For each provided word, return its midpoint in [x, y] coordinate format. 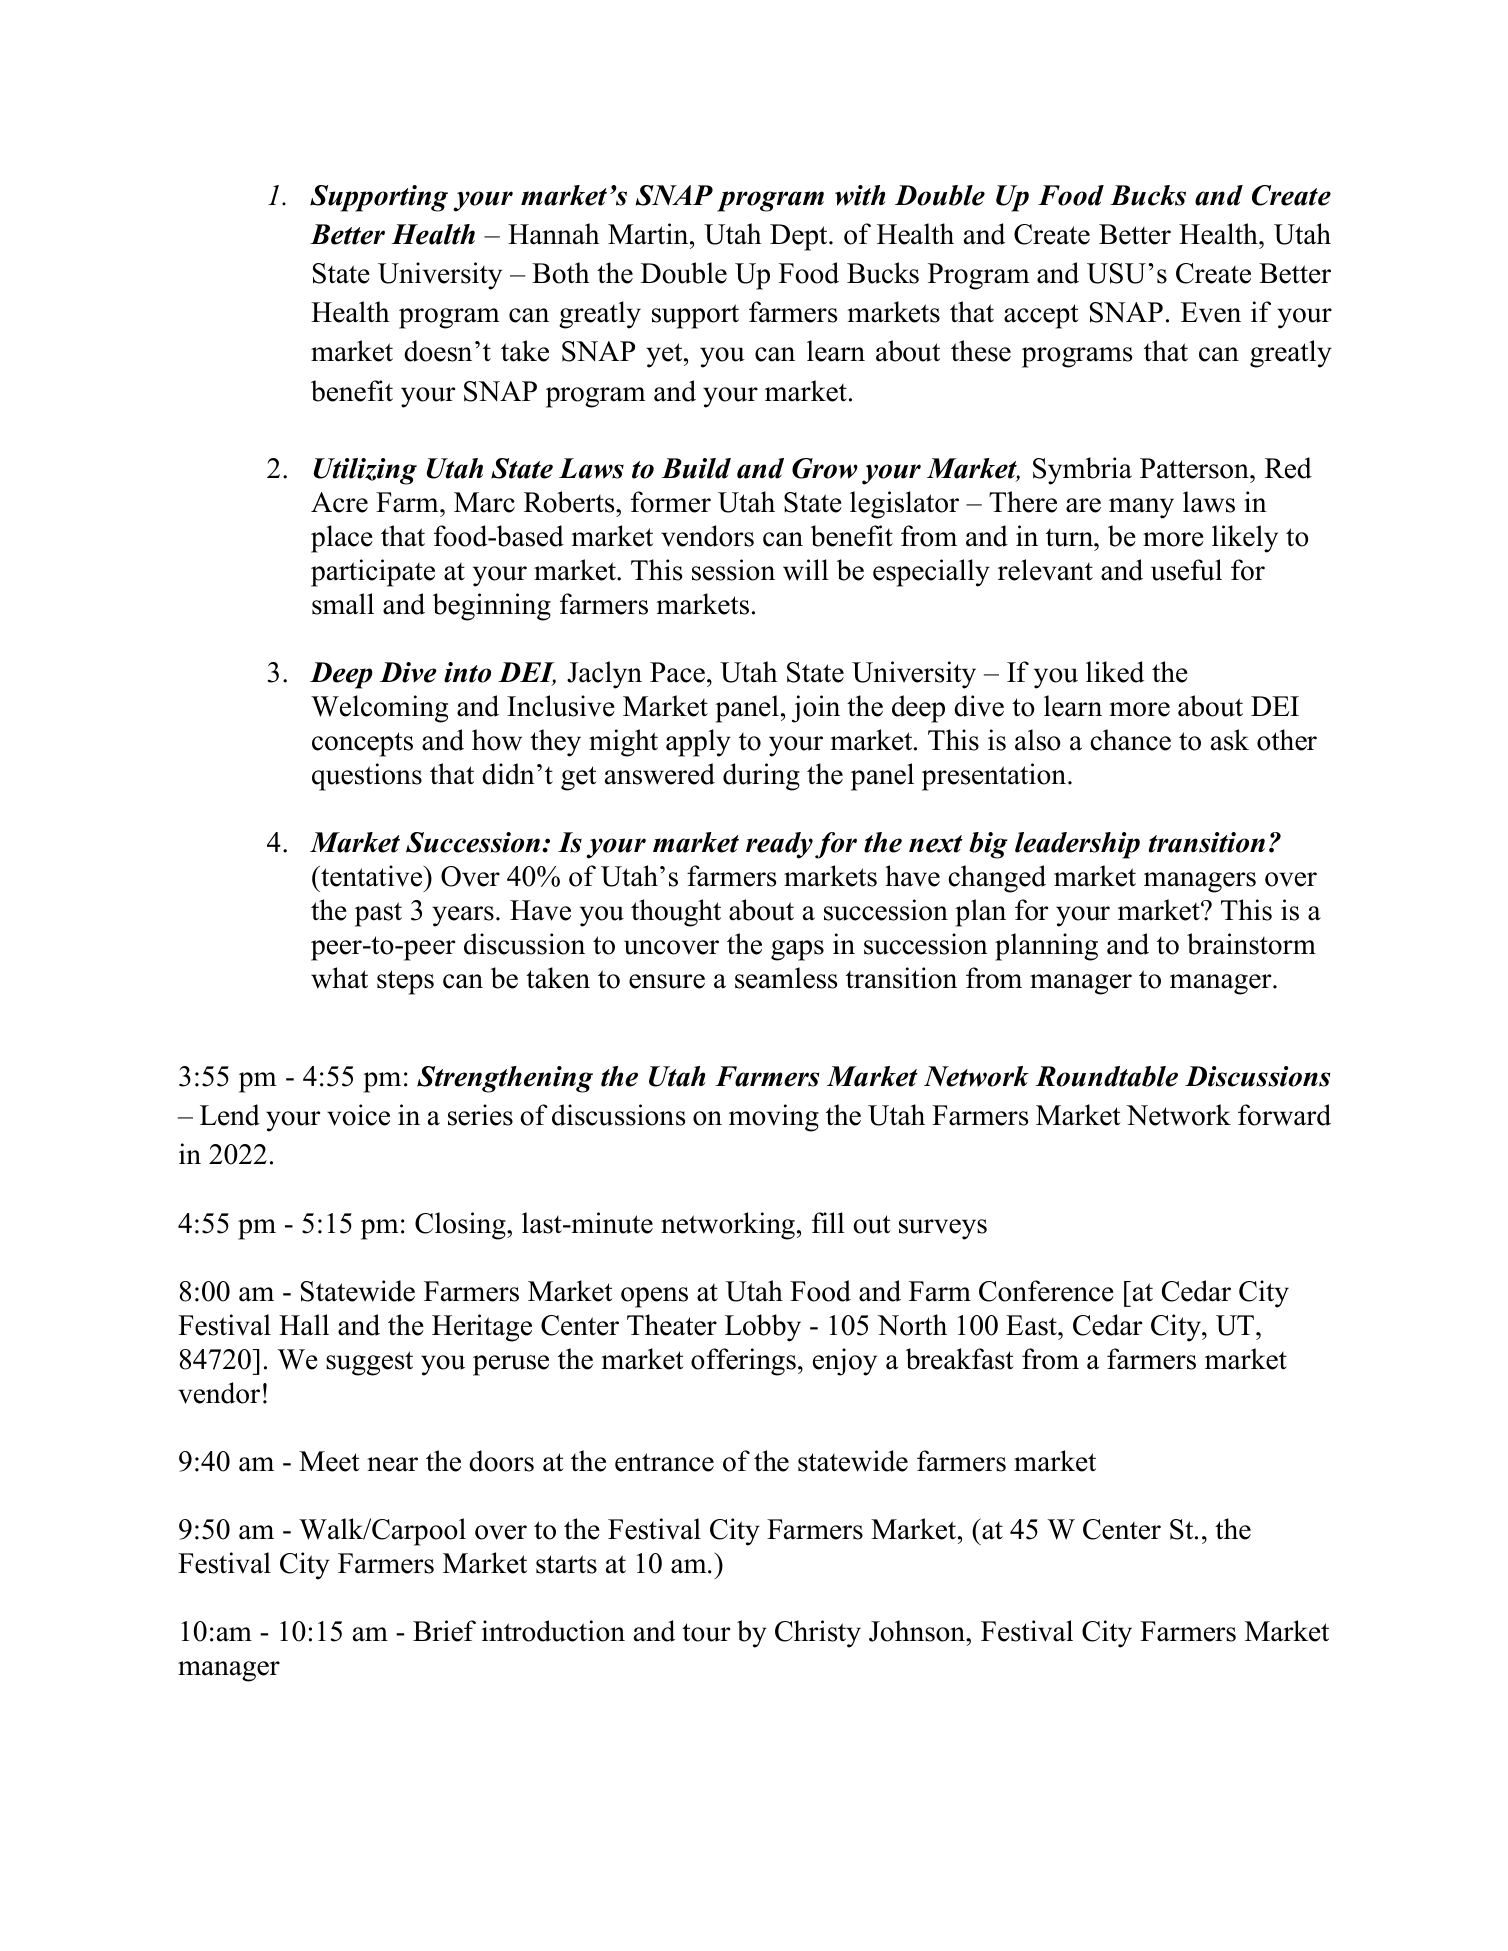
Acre [339, 502]
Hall [304, 1325]
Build [696, 468]
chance [1130, 740]
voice [358, 1115]
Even [1211, 312]
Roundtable [1107, 1076]
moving [774, 1118]
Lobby [763, 1328]
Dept [800, 237]
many [1141, 508]
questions [367, 777]
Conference [1046, 1291]
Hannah [553, 234]
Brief [444, 1631]
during [761, 777]
